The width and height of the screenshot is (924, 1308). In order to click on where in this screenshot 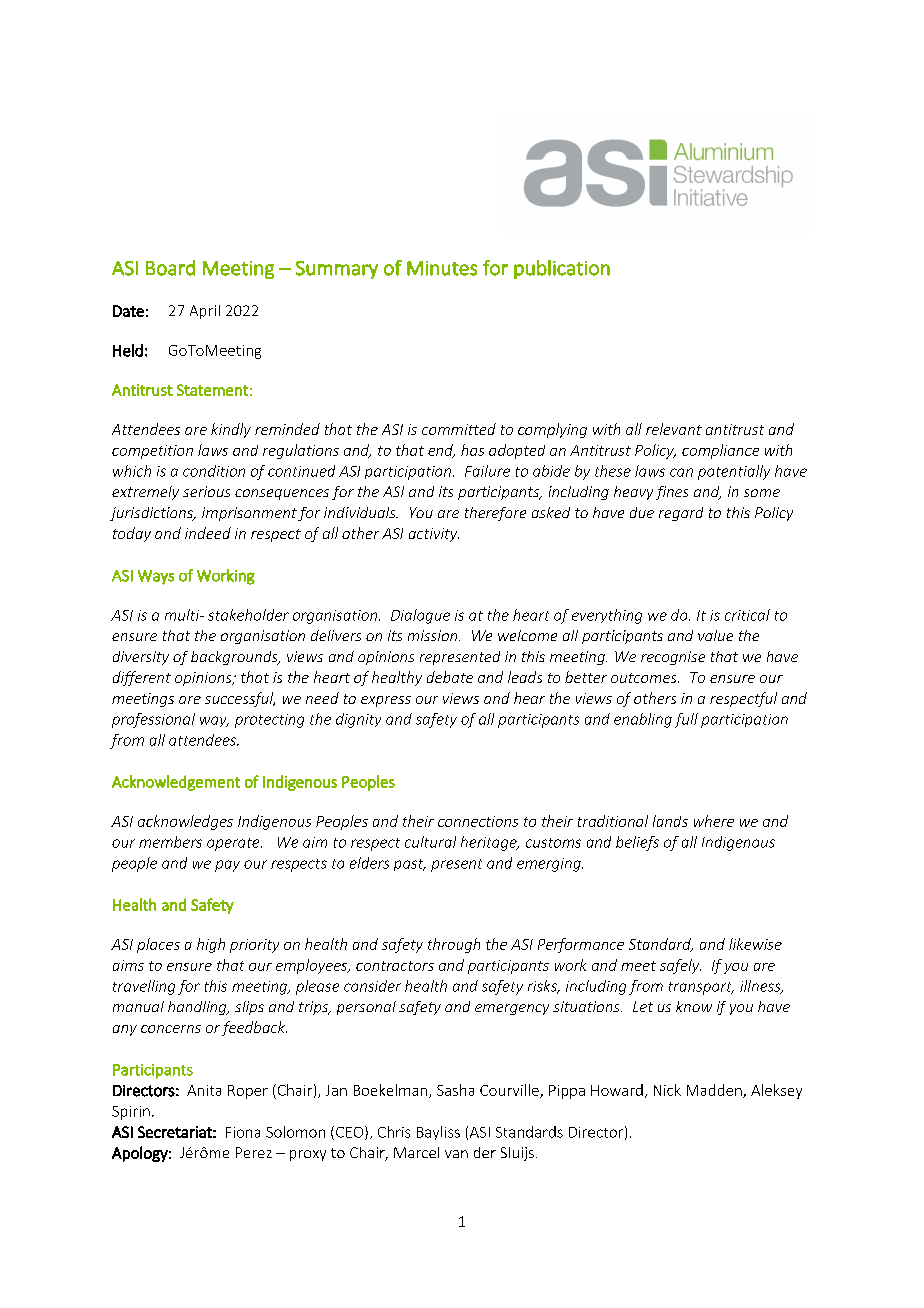, I will do `click(714, 821)`.
